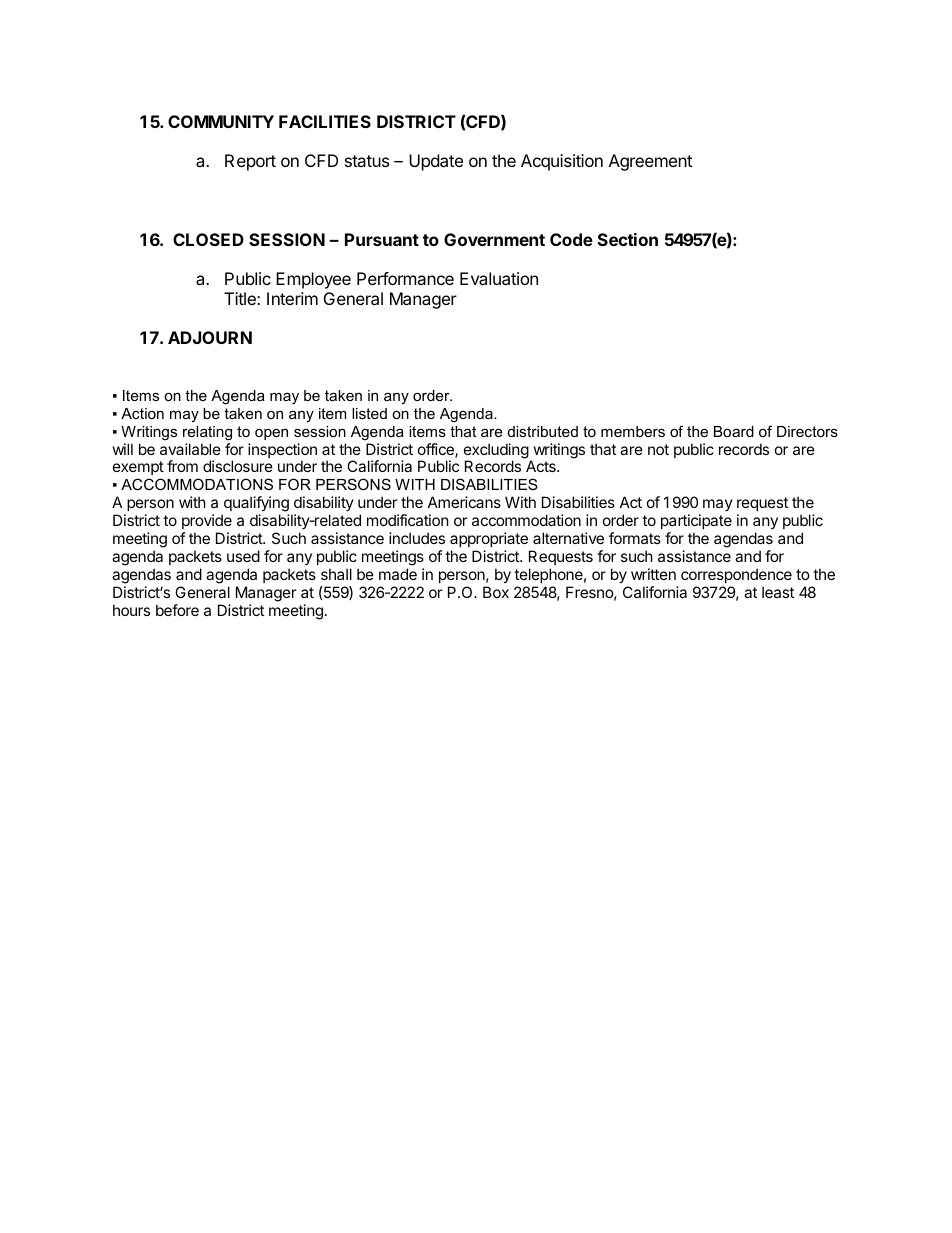 The width and height of the page is (952, 1233). Describe the element at coordinates (221, 121) in the page. I see `COMMUNITY` at that location.
